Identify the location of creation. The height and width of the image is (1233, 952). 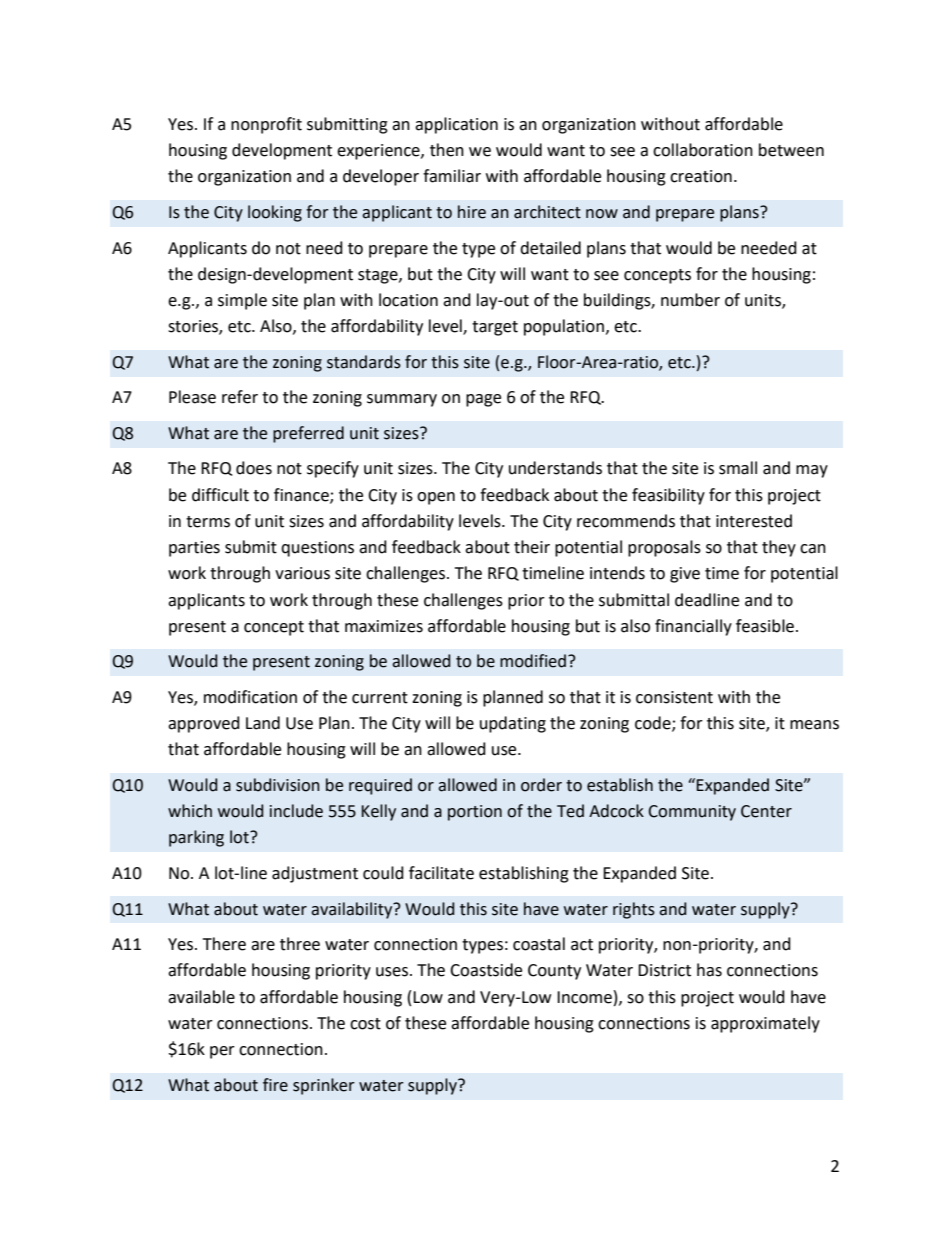
(701, 176).
